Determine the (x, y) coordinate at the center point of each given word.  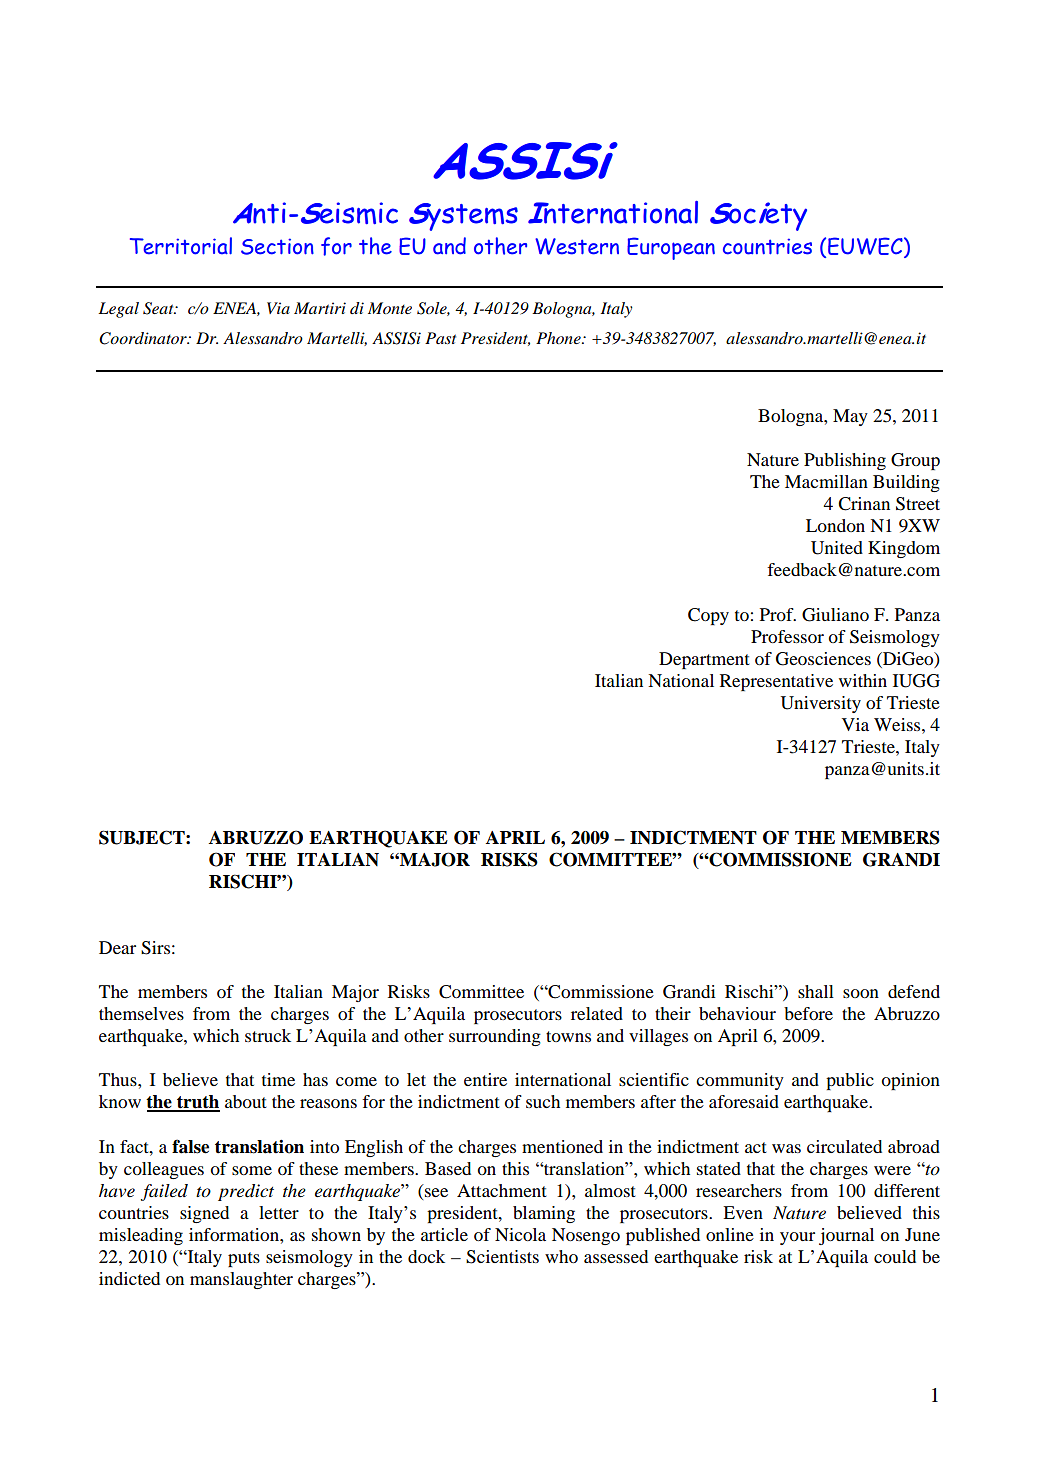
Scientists (502, 1257)
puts (244, 1259)
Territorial (181, 246)
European (671, 248)
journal (846, 1236)
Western (577, 246)
